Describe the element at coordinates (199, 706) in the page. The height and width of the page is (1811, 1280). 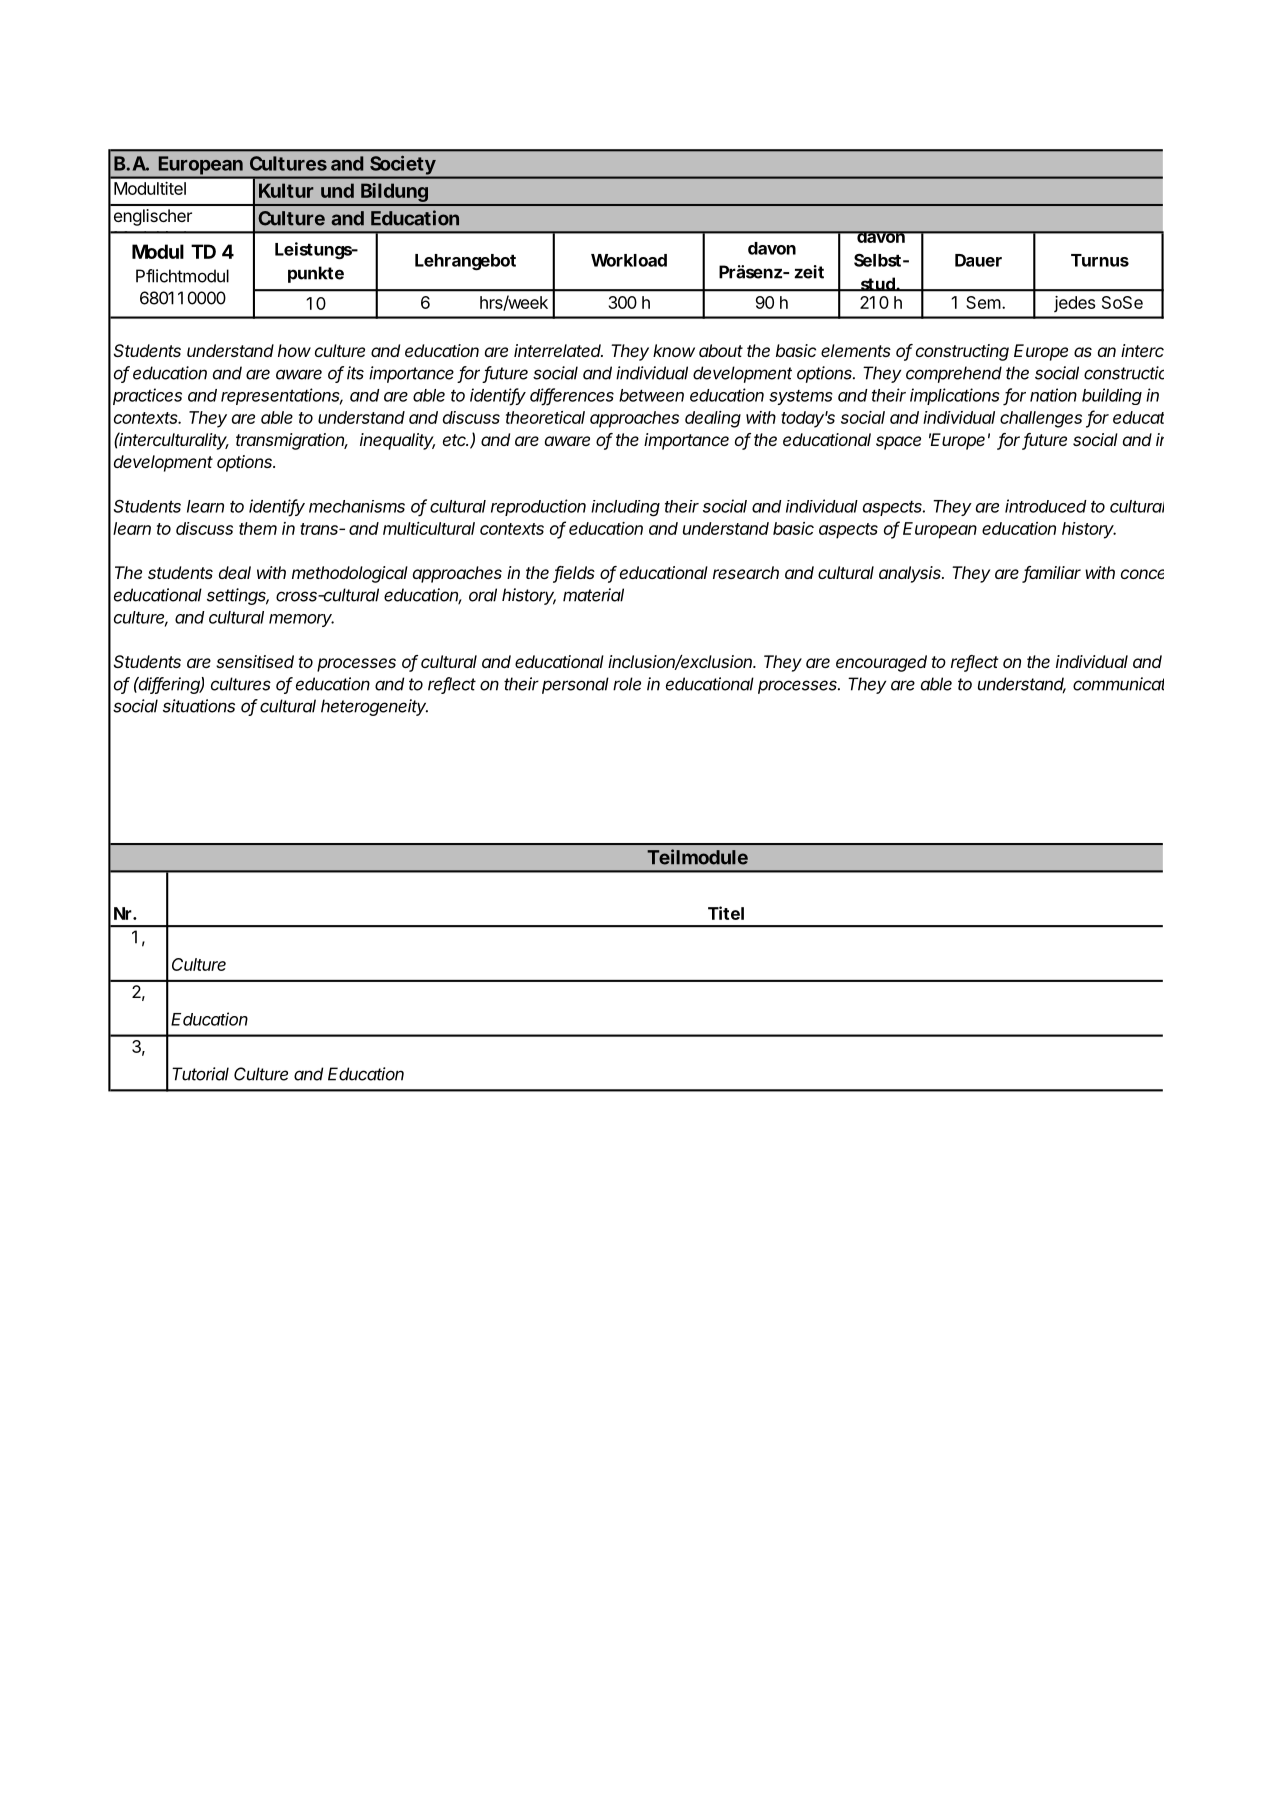
I see `situations` at that location.
